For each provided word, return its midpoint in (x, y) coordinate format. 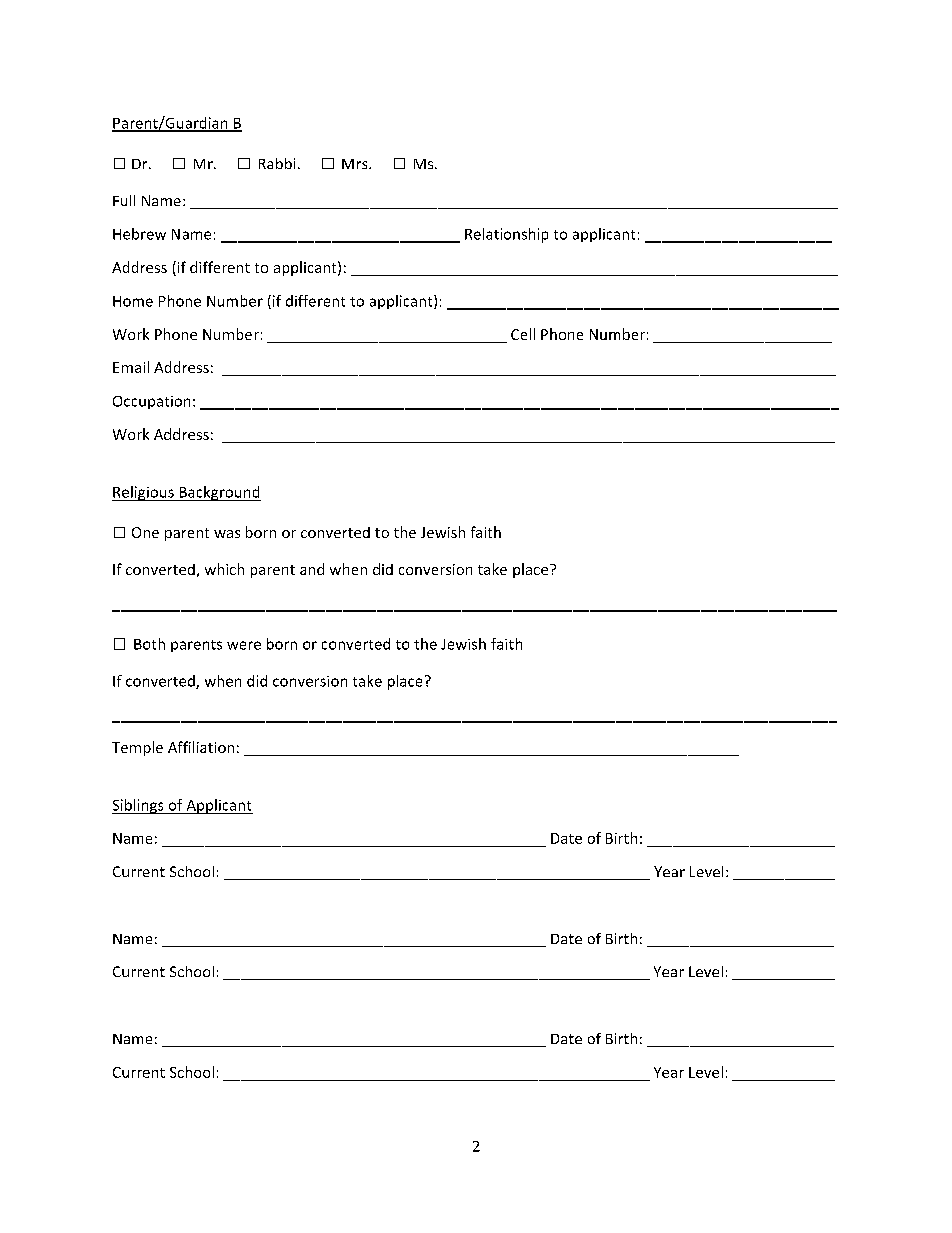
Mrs (356, 164)
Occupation (151, 402)
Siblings (139, 806)
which (224, 569)
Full (124, 200)
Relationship (506, 235)
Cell (523, 334)
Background (219, 493)
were (244, 645)
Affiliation (201, 747)
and (312, 569)
